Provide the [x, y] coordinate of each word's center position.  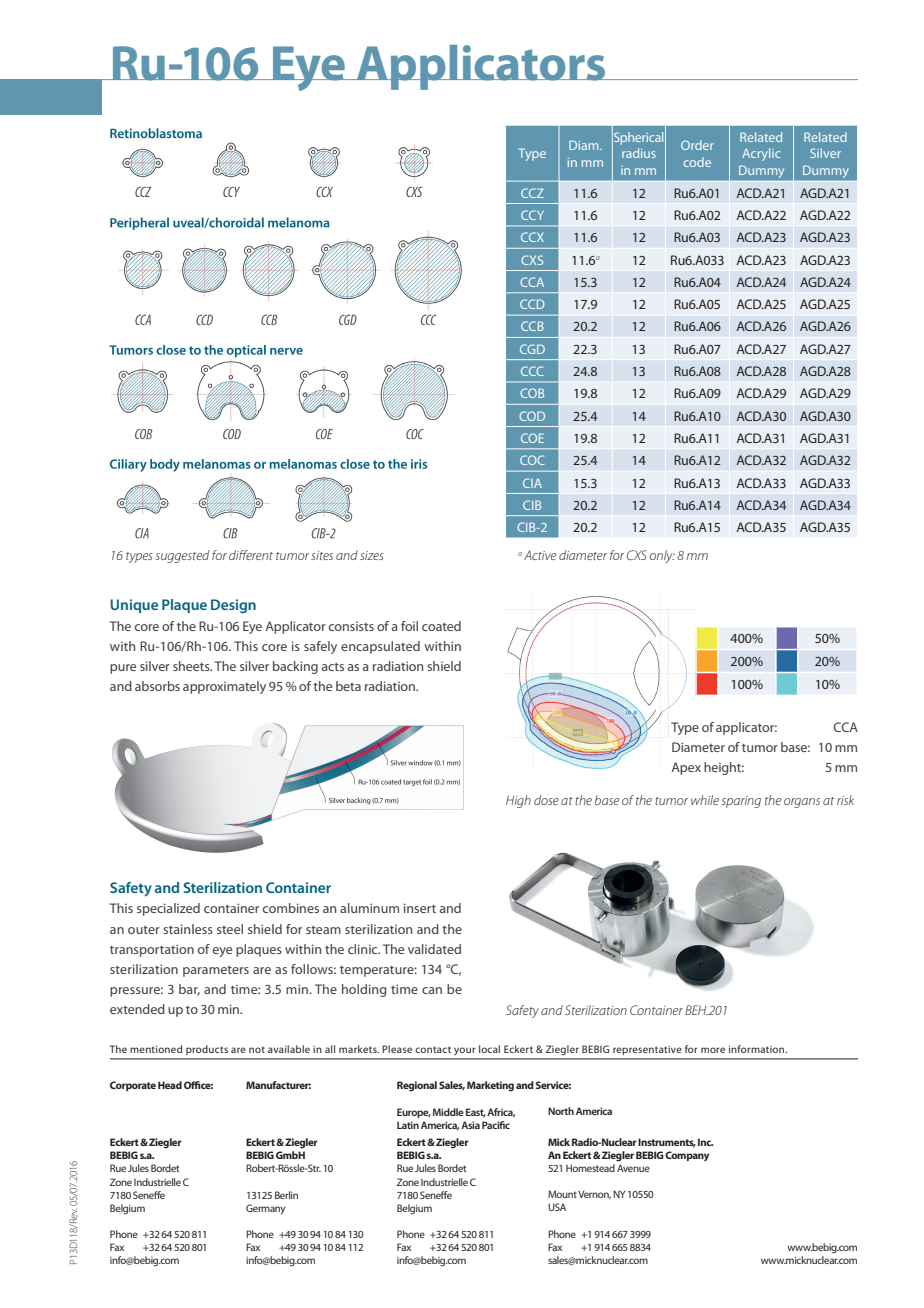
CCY [532, 215]
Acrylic [761, 154]
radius [639, 153]
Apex [686, 768]
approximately [224, 687]
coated [441, 626]
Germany [265, 1209]
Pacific [496, 1125]
